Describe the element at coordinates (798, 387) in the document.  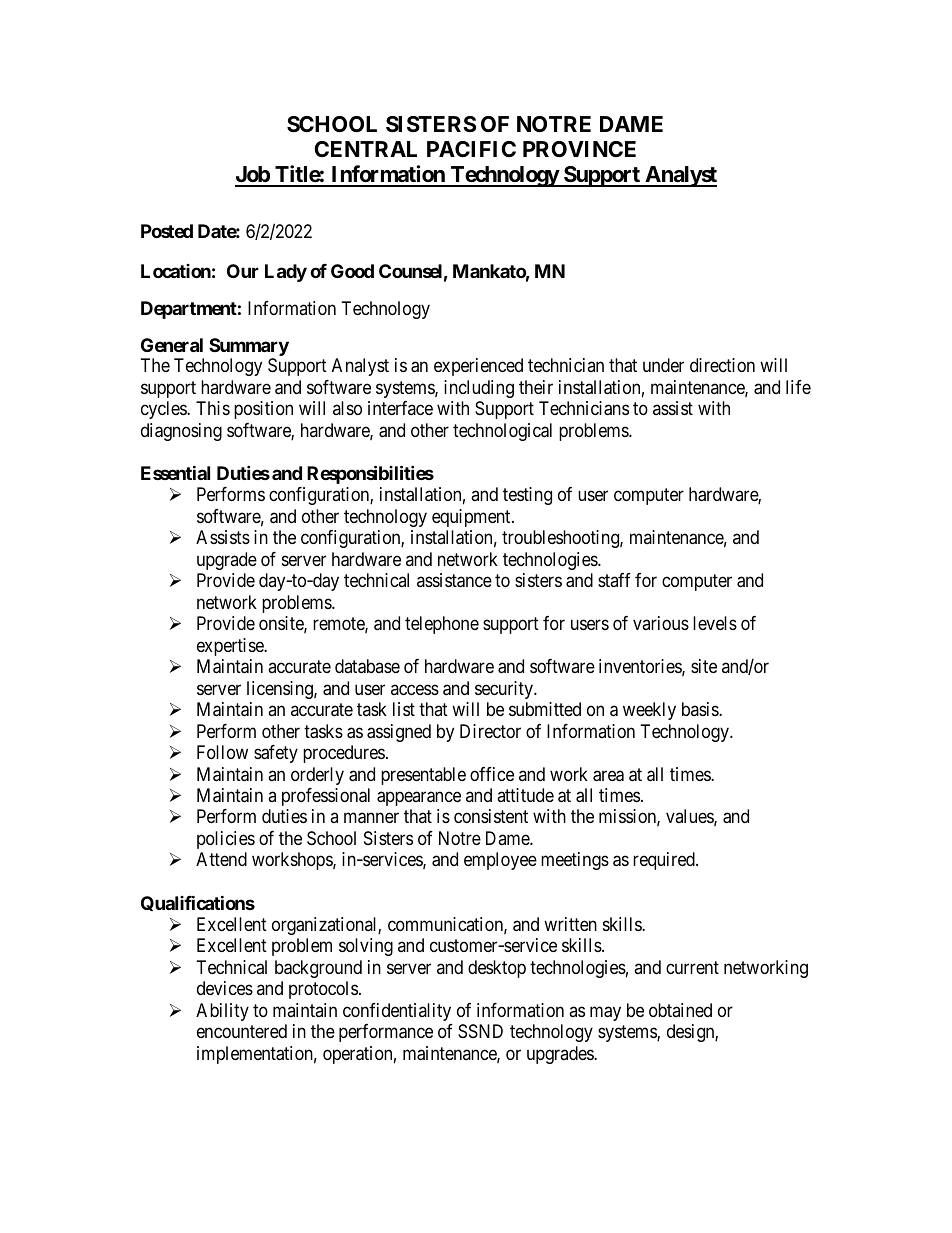
I see `life` at that location.
